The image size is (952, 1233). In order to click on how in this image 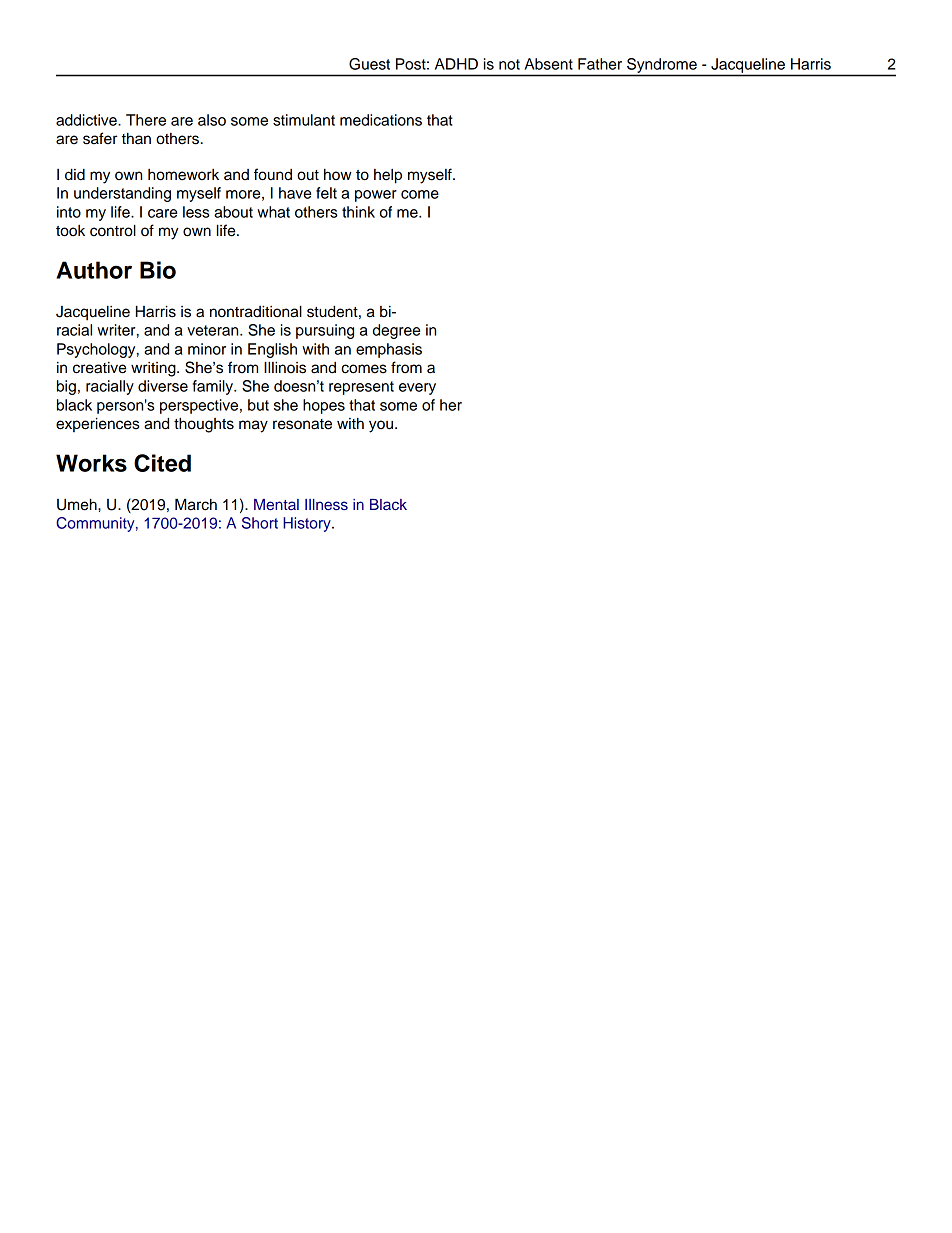, I will do `click(338, 174)`.
